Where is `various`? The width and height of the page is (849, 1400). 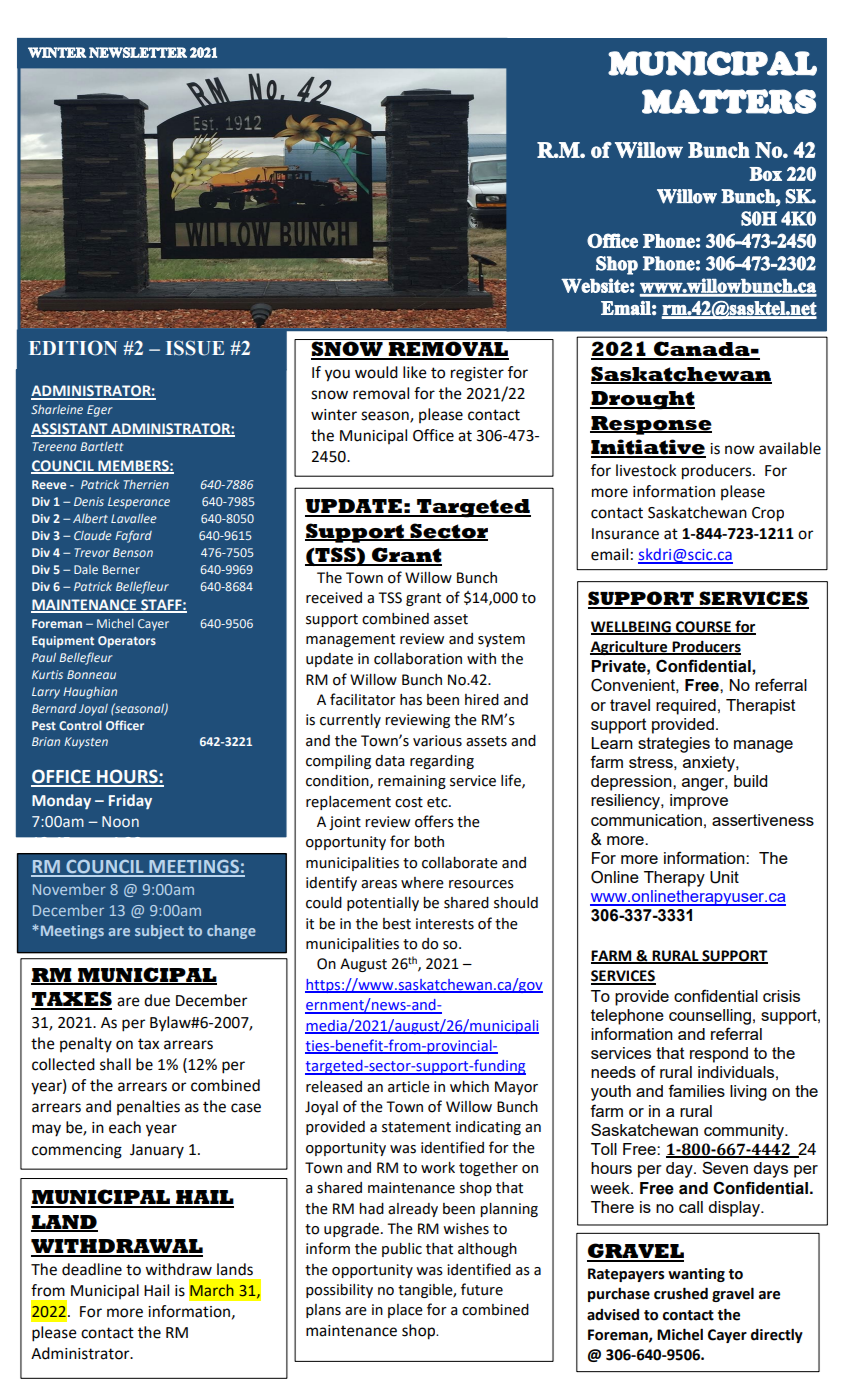 various is located at coordinates (437, 741).
